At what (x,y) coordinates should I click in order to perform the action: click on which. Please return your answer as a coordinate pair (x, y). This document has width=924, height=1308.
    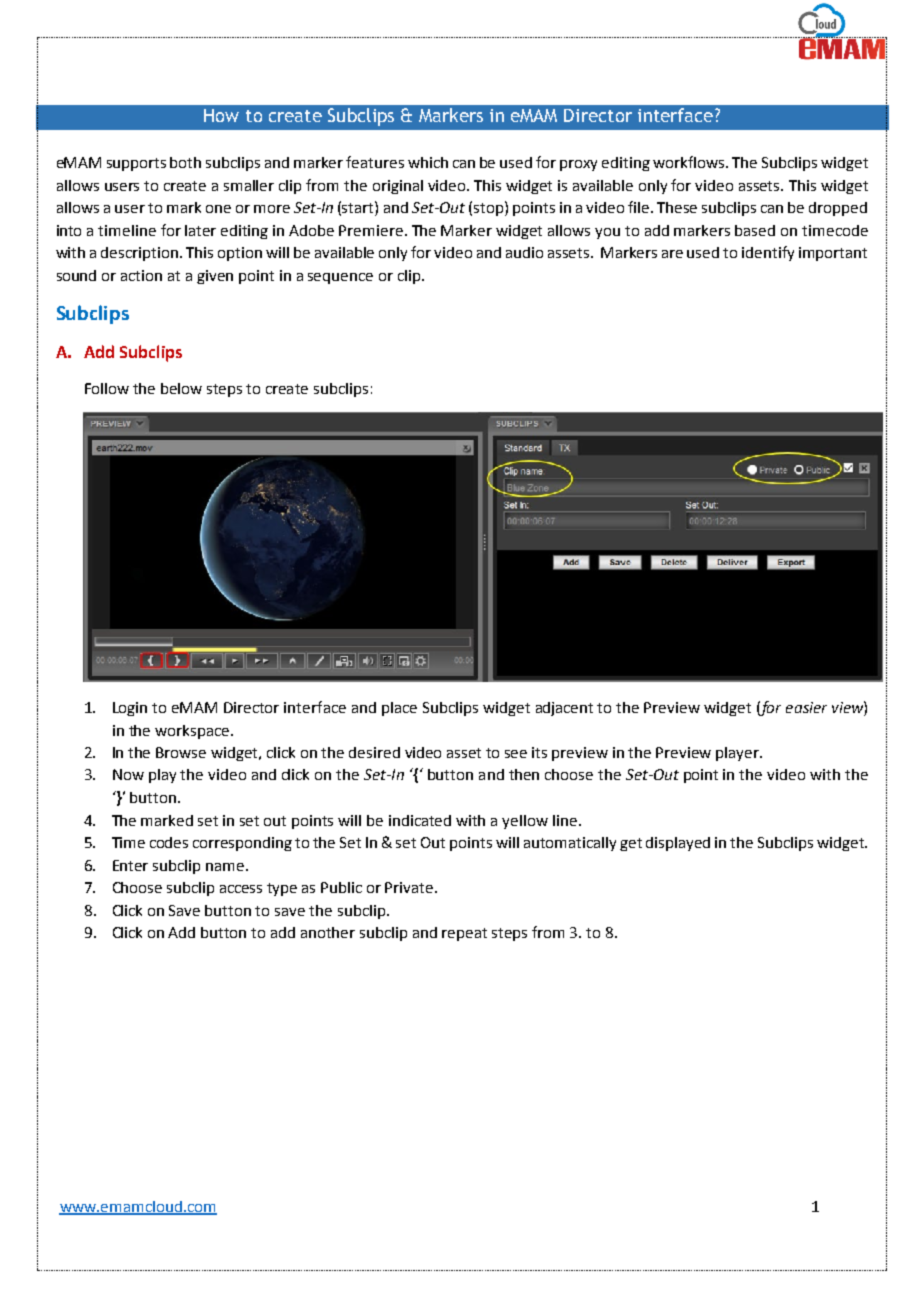
    Looking at the image, I should click on (428, 162).
